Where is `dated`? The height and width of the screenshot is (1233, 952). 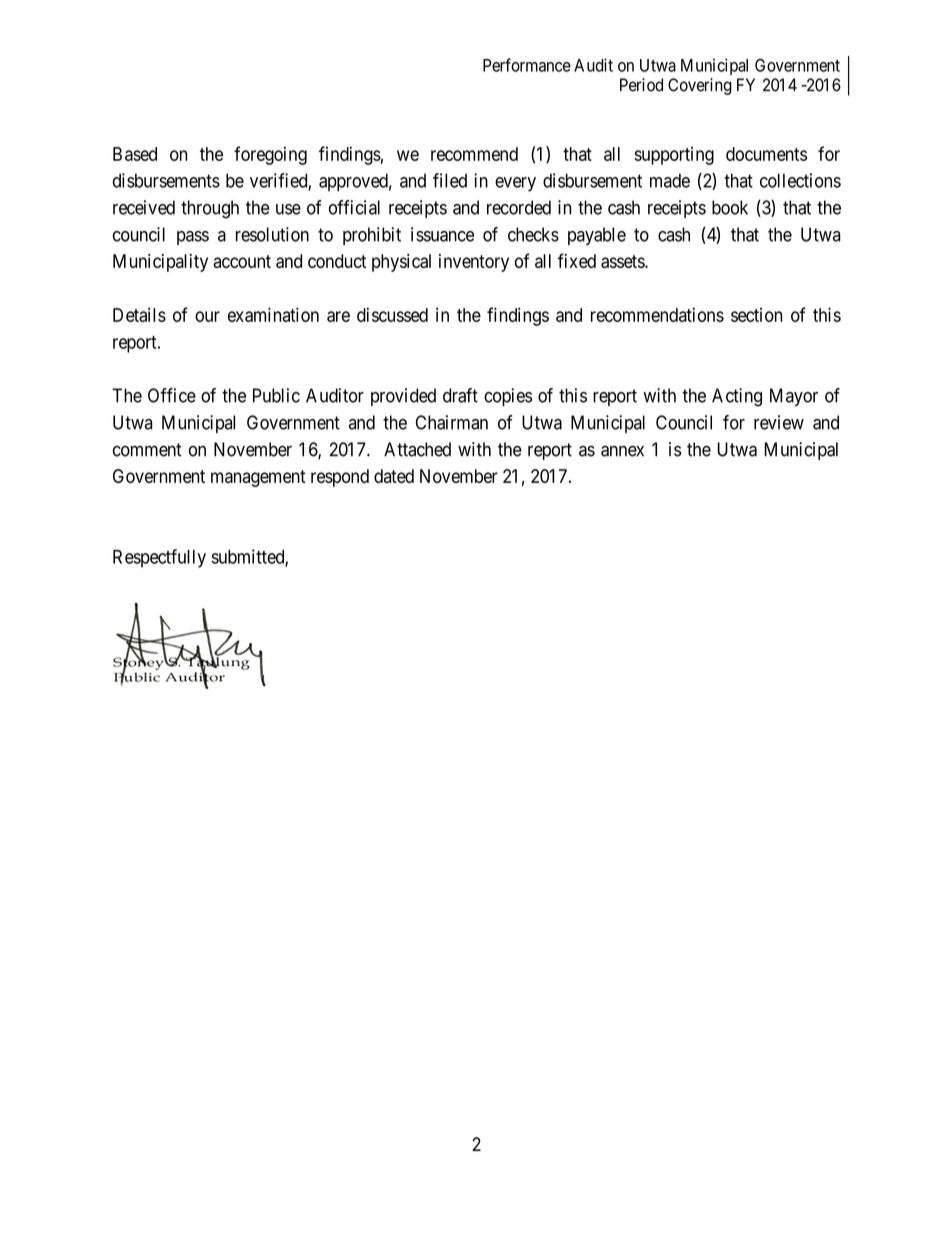 dated is located at coordinates (394, 476).
